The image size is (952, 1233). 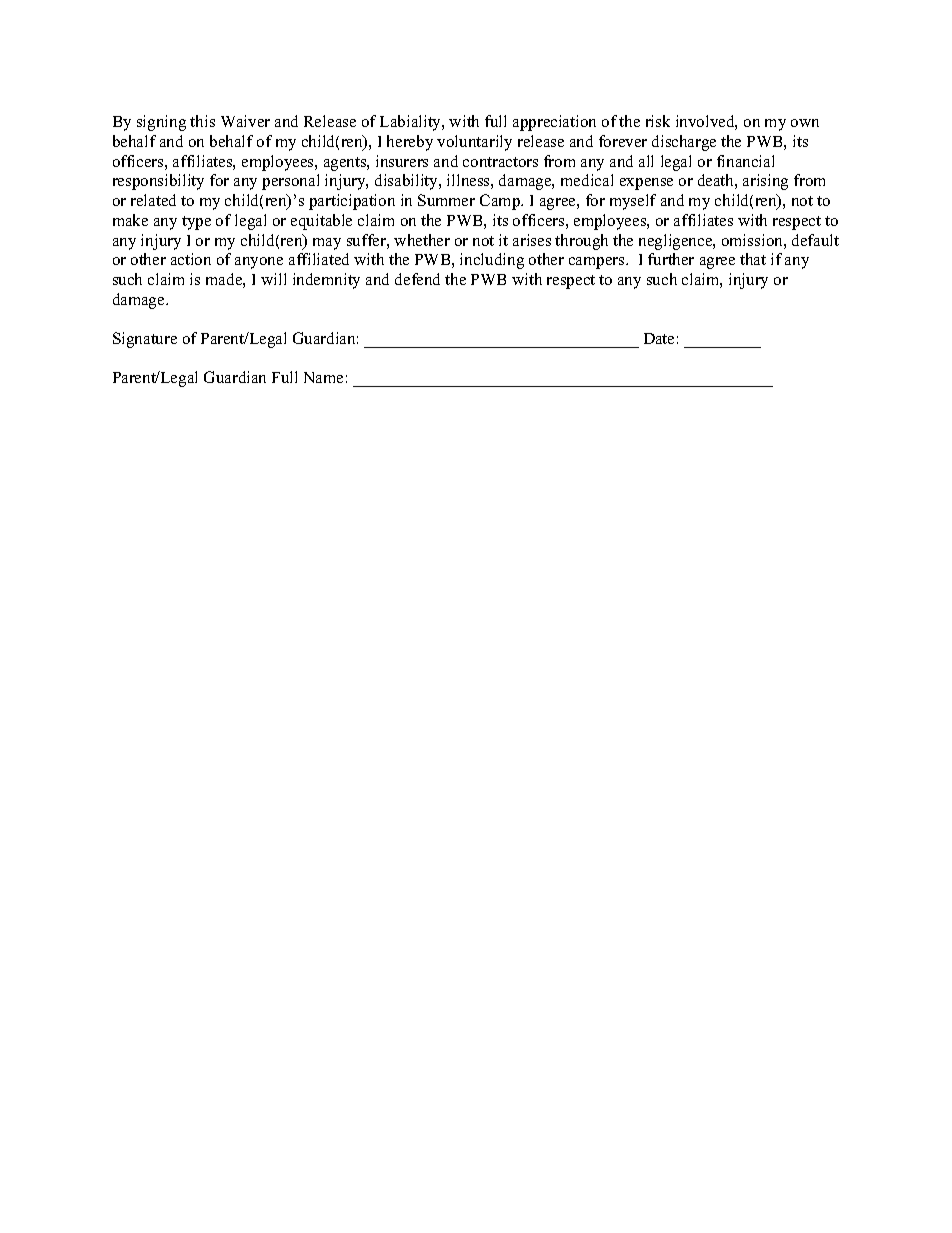 I want to click on voluntarily, so click(x=474, y=143).
